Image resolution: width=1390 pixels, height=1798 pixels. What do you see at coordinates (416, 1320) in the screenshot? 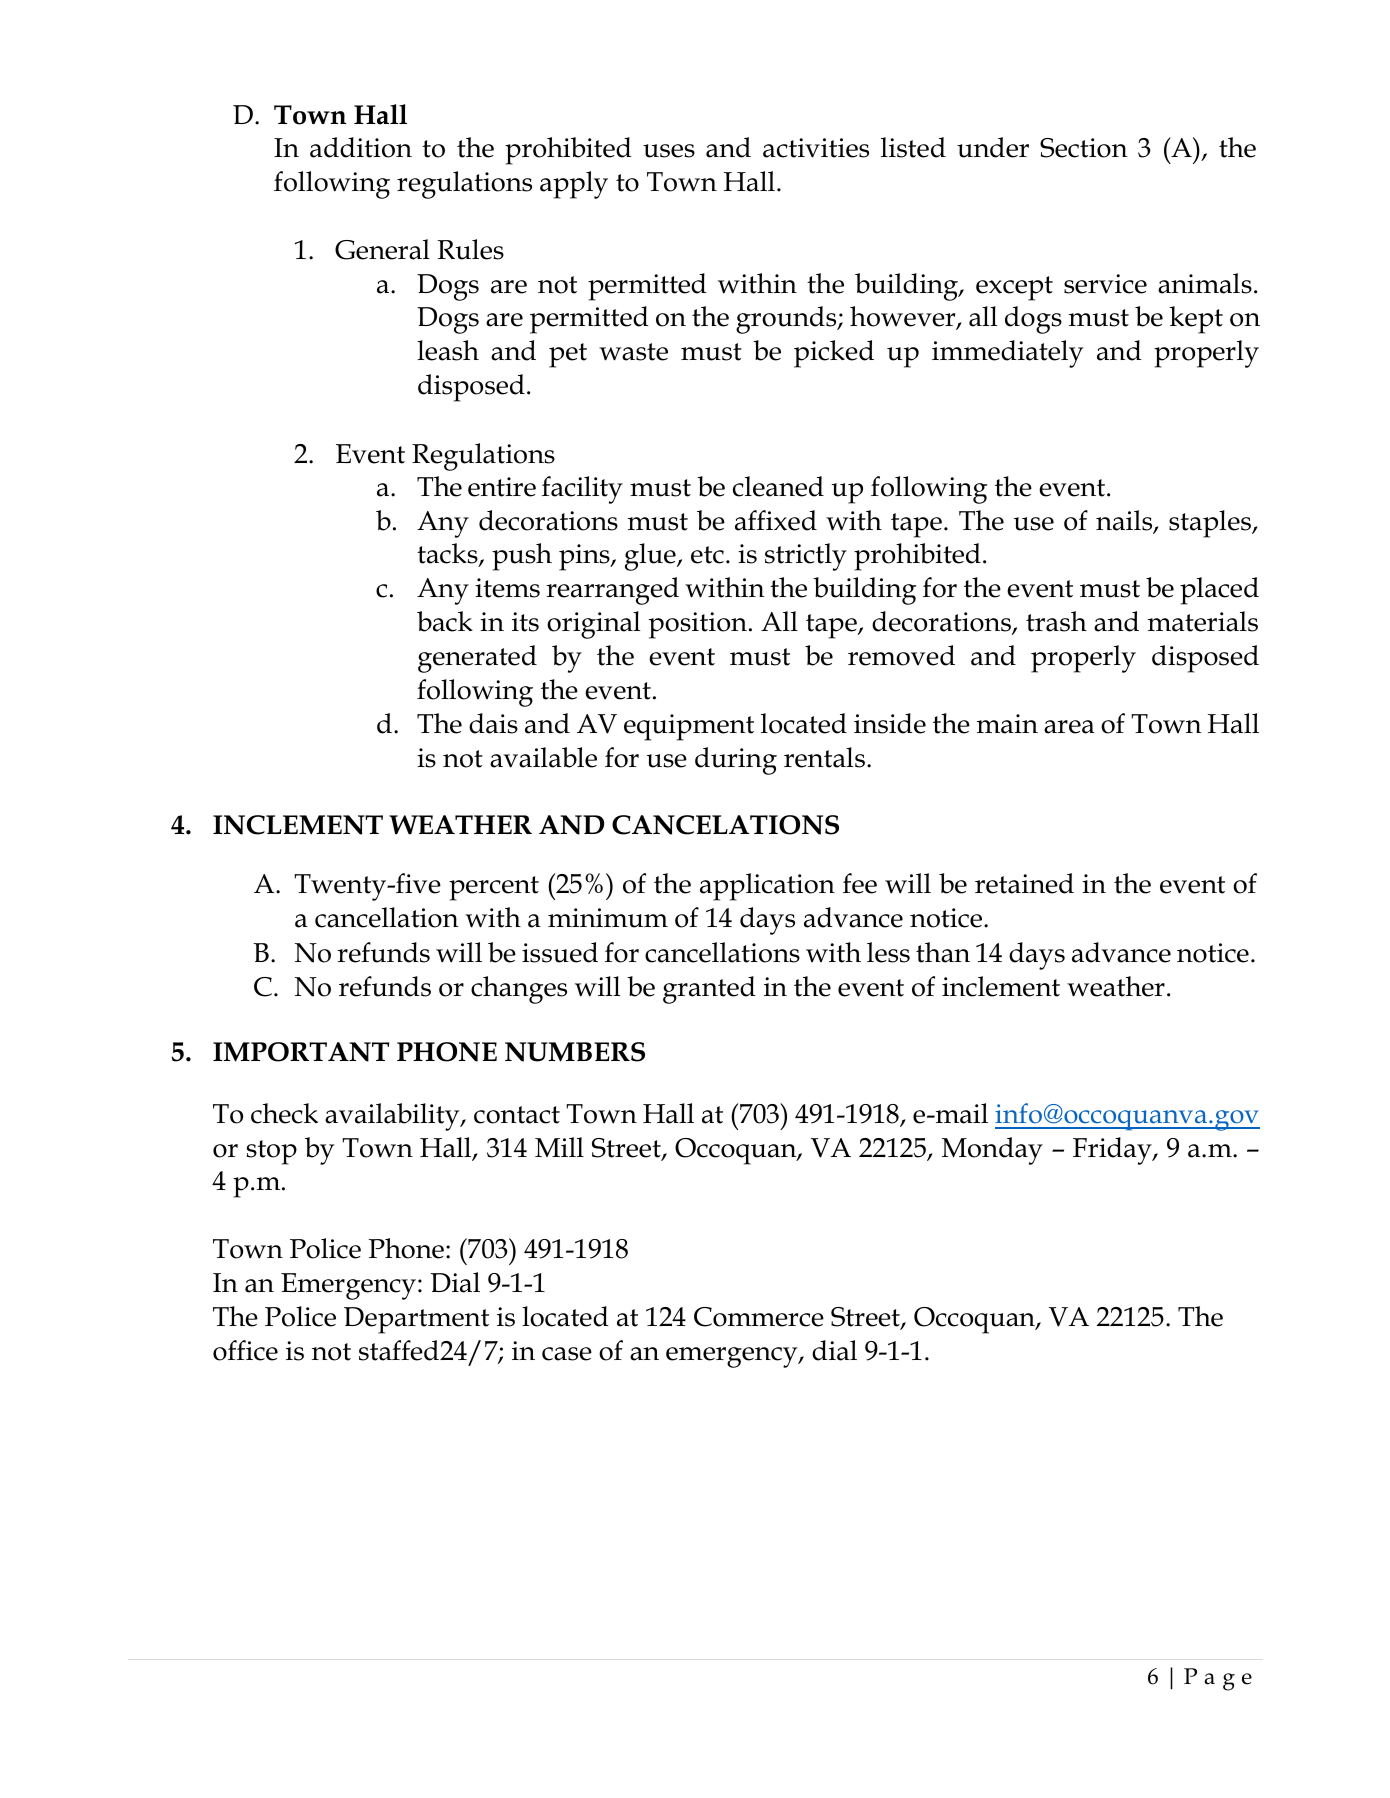
I see `Department` at bounding box center [416, 1320].
